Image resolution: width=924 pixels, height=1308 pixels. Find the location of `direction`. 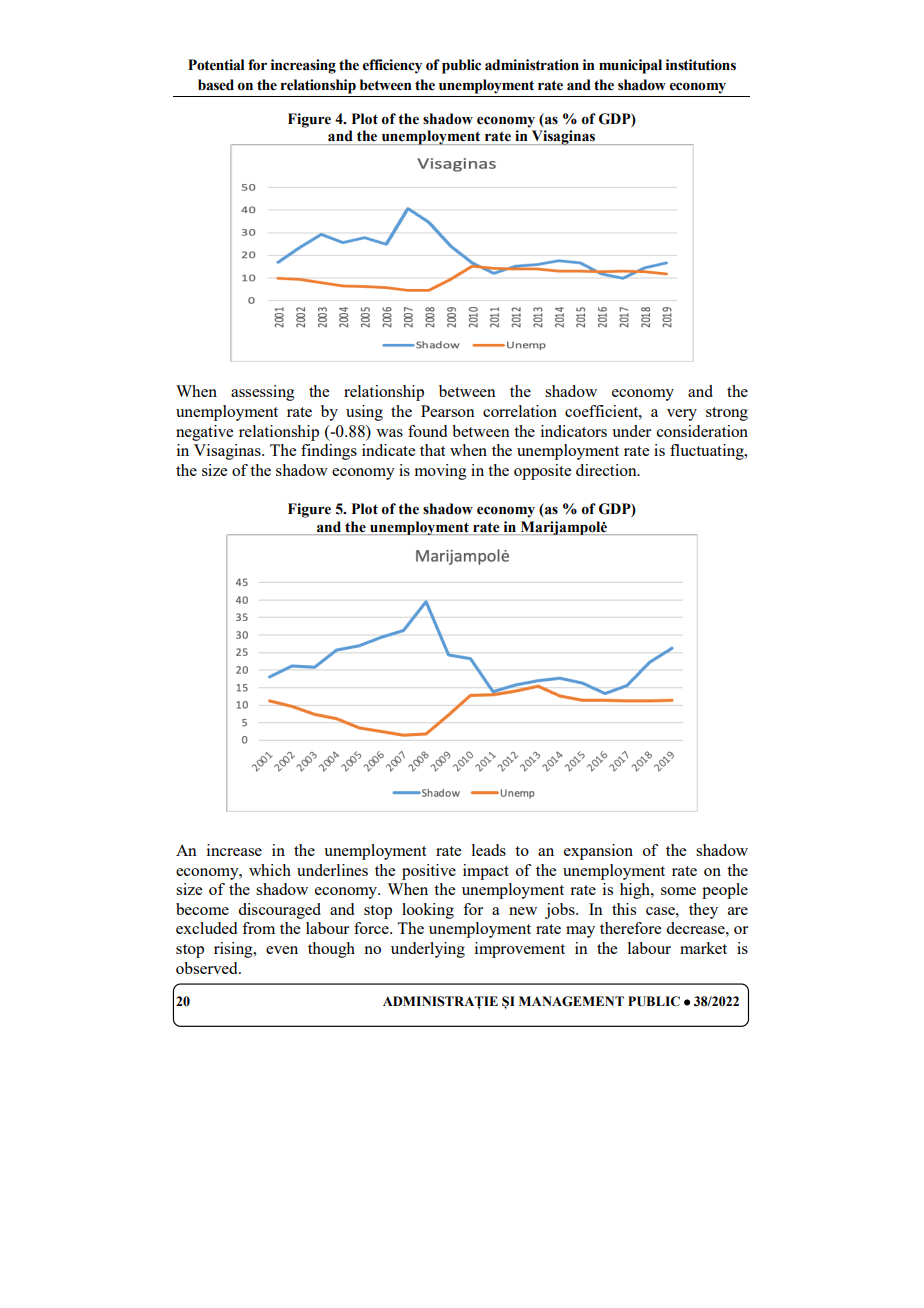

direction is located at coordinates (607, 470).
